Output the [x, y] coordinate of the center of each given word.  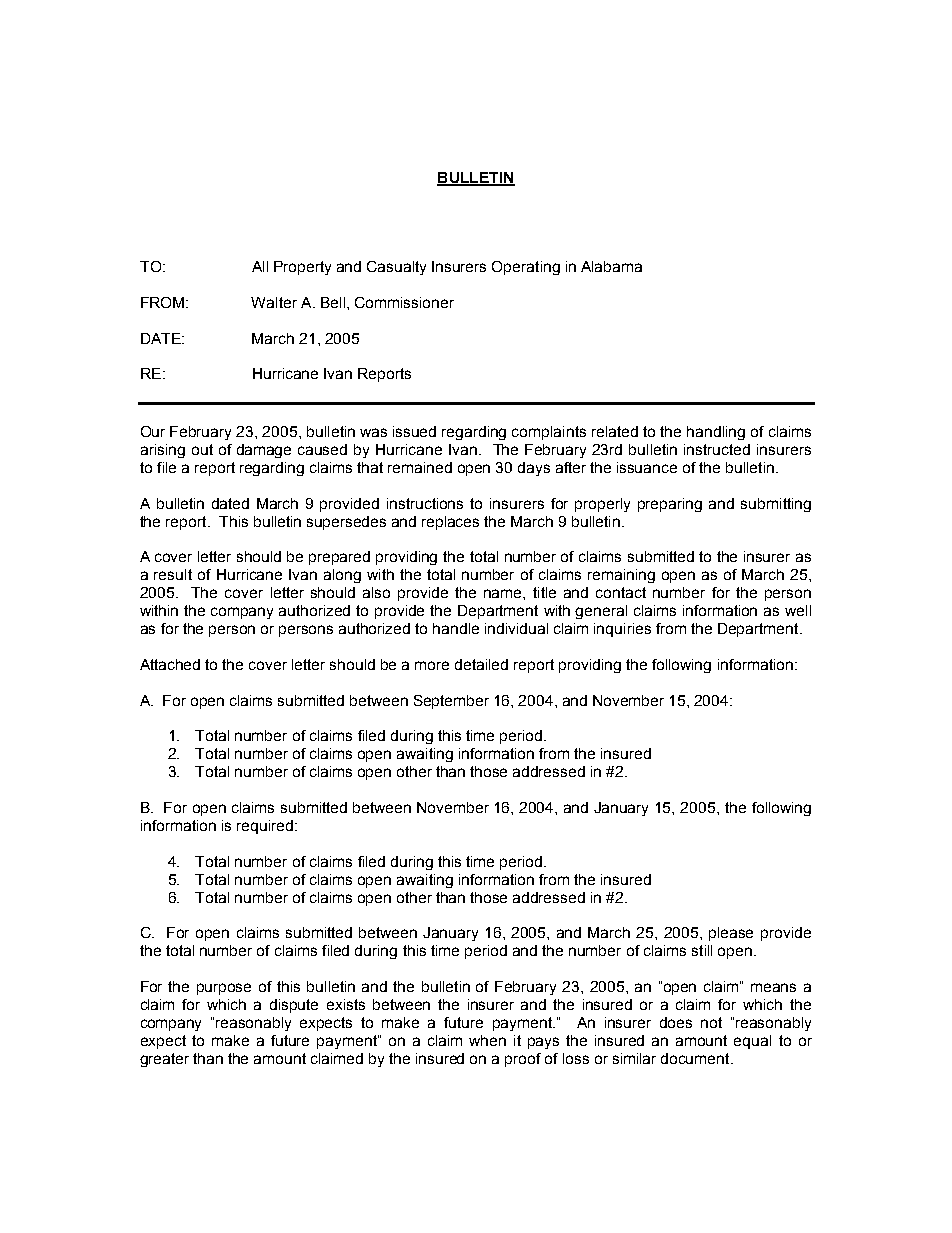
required [265, 827]
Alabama [611, 266]
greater [164, 1060]
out [202, 449]
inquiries [622, 630]
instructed [717, 449]
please [731, 934]
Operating [526, 268]
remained [420, 467]
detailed [481, 664]
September [451, 702]
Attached [170, 664]
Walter [274, 302]
